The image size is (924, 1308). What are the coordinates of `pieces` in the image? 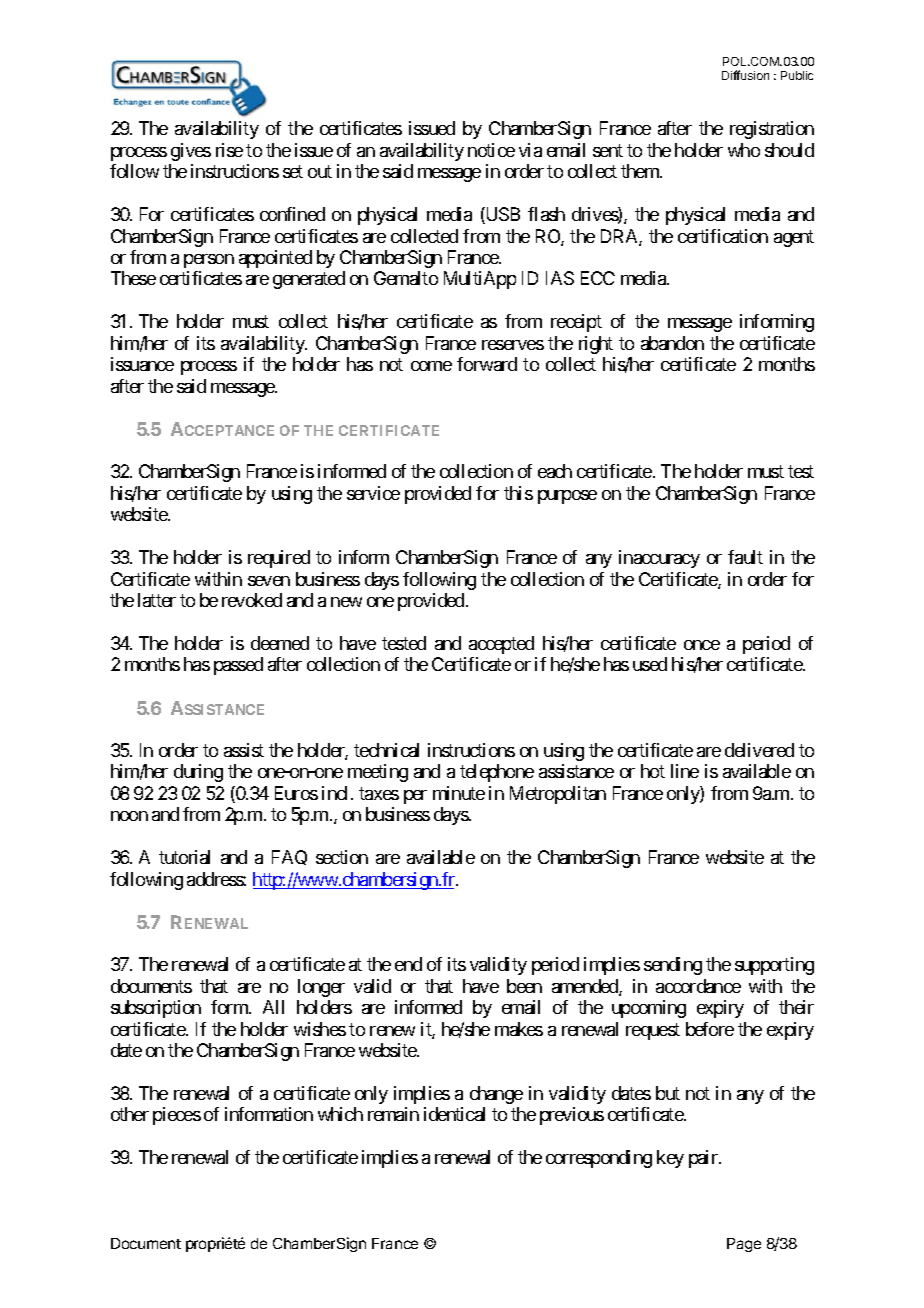 It's located at (177, 1116).
